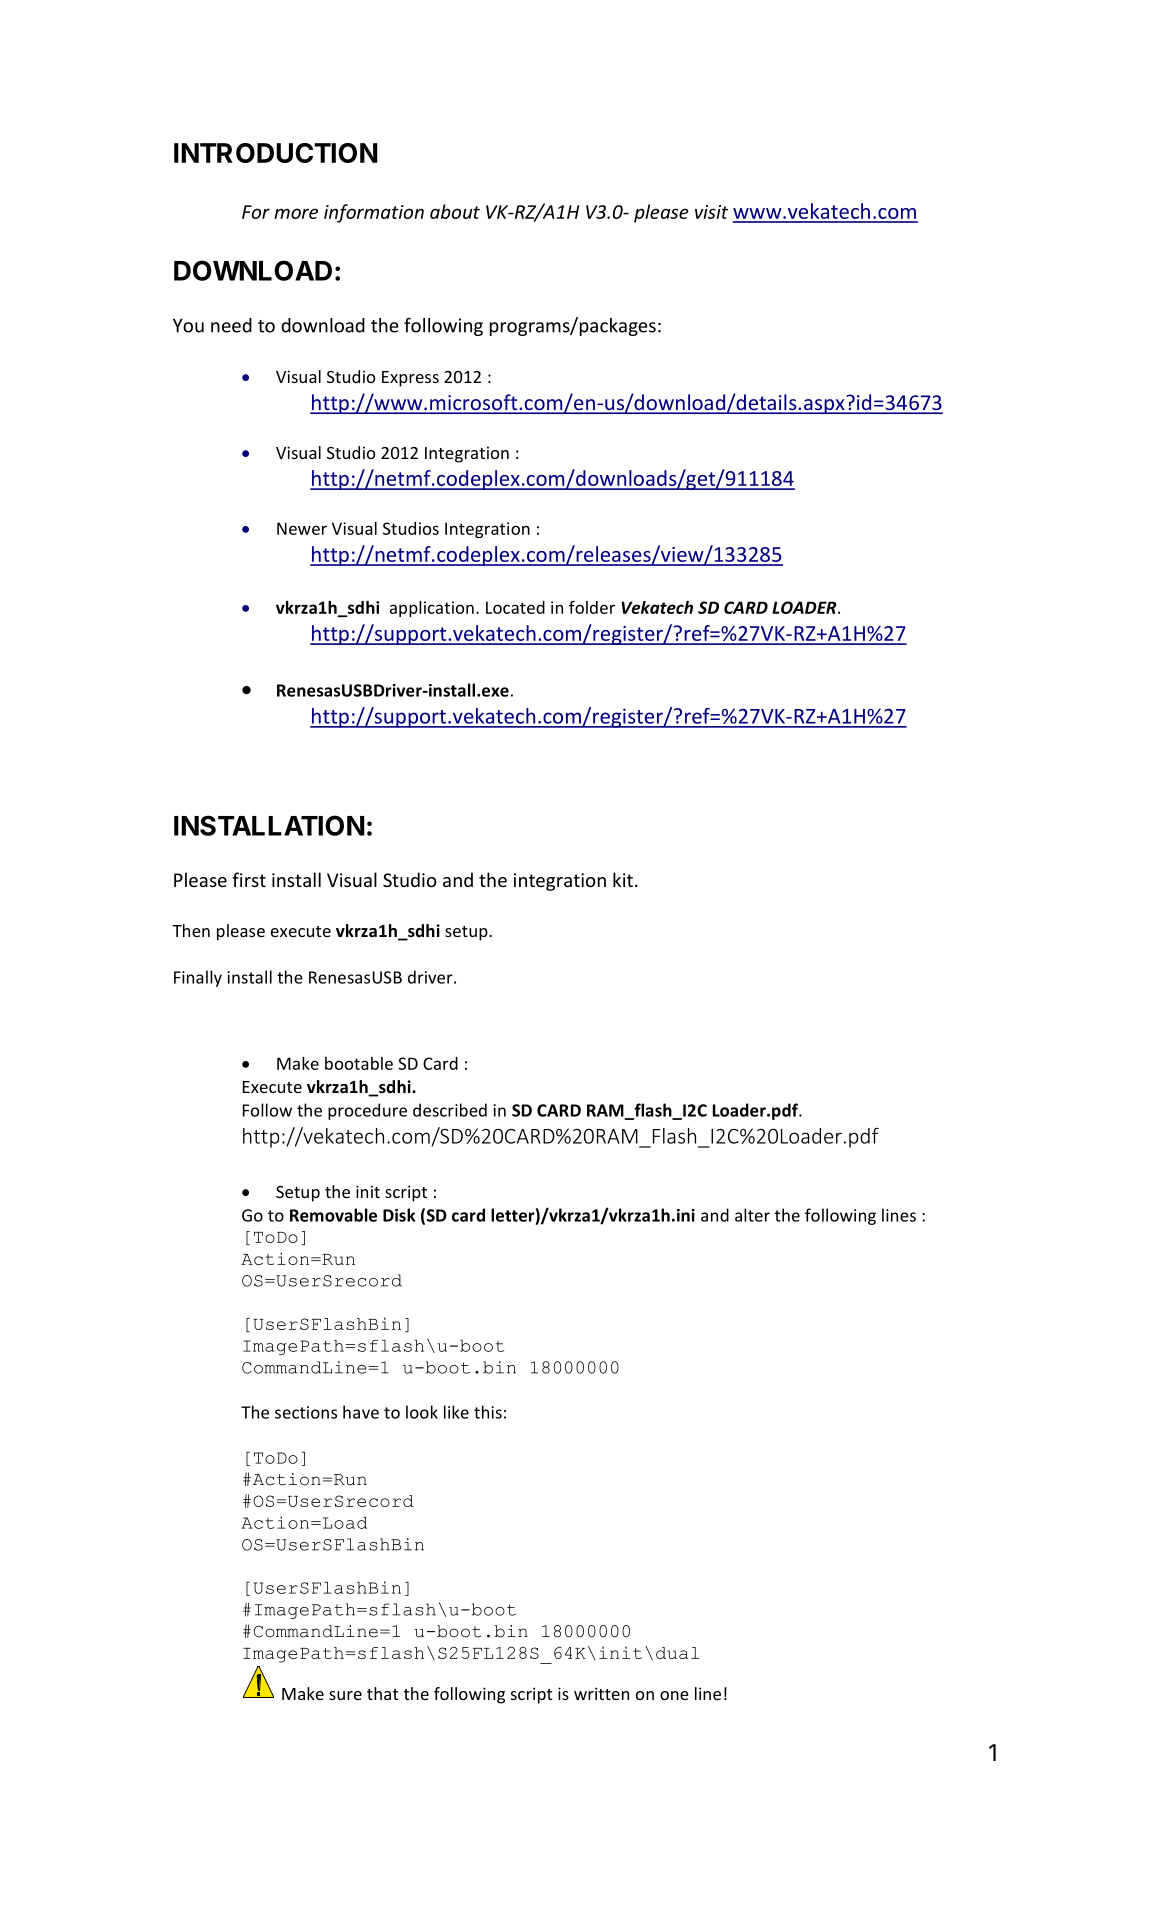 The height and width of the screenshot is (1931, 1172). I want to click on first, so click(249, 879).
